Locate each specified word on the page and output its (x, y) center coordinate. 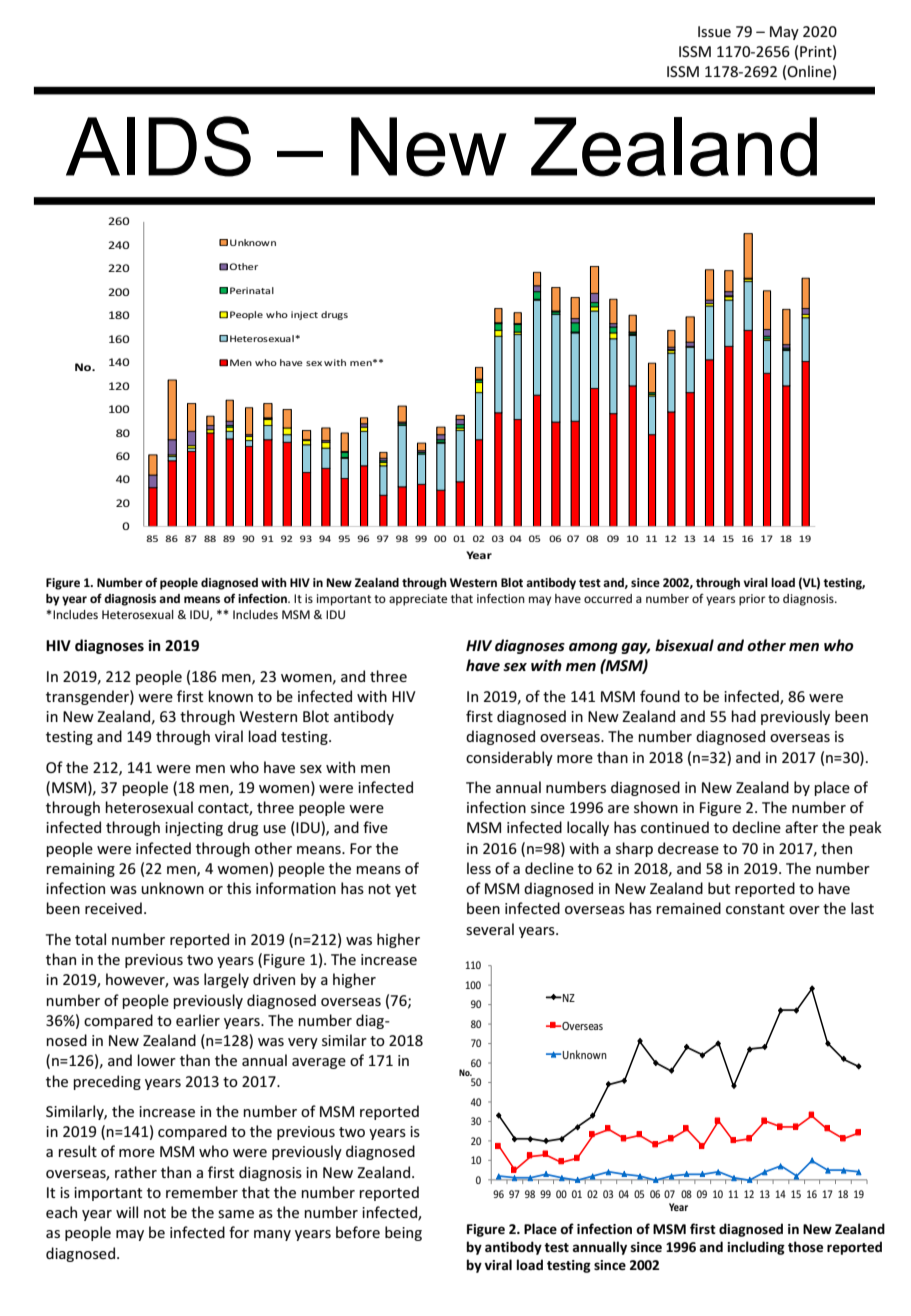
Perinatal (252, 290)
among (593, 648)
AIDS (158, 146)
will (127, 1212)
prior (752, 600)
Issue (714, 31)
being (403, 1233)
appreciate (418, 600)
